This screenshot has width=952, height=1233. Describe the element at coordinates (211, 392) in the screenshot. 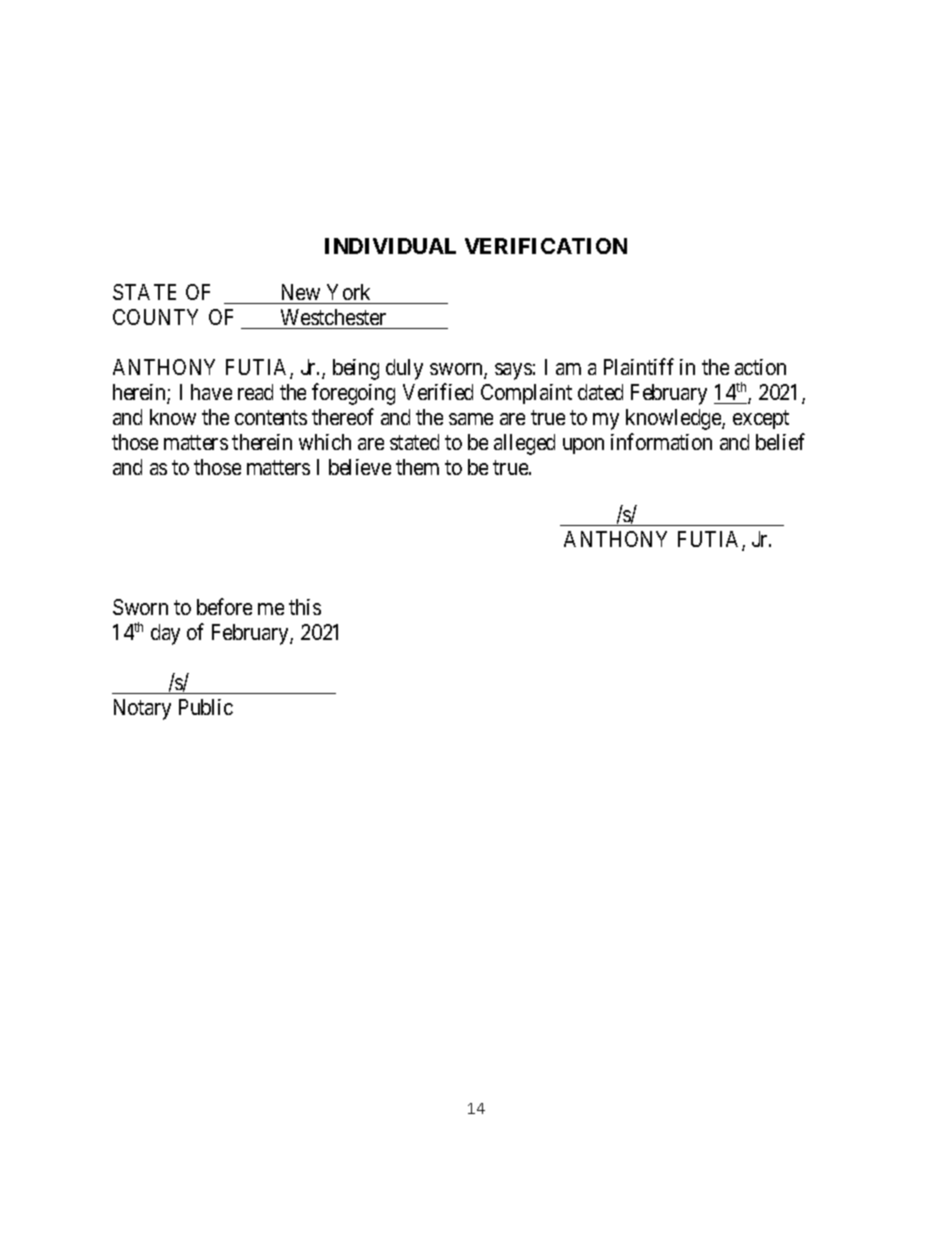

I see `have` at that location.
